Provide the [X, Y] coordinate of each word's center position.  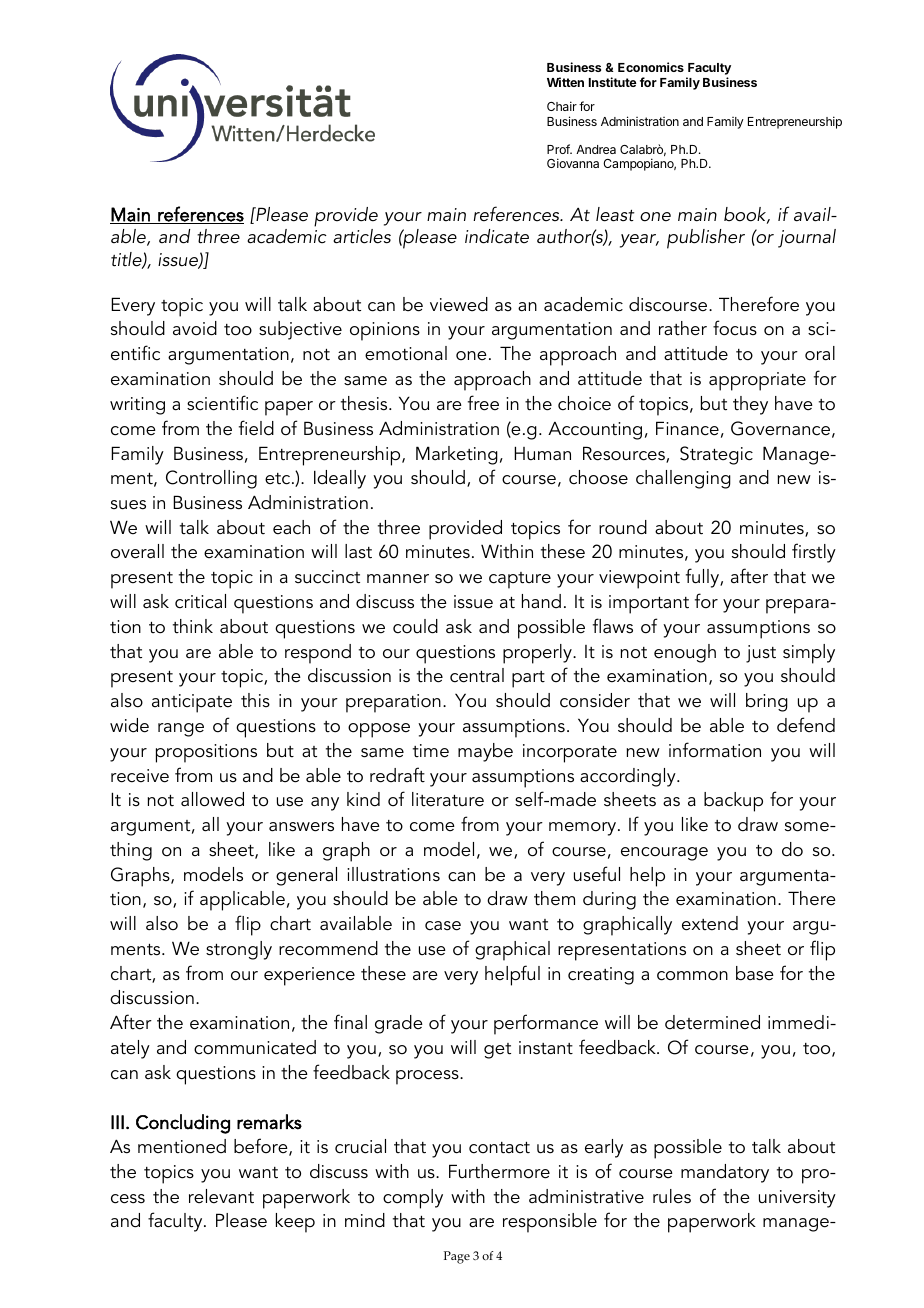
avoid [195, 328]
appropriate [757, 381]
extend [710, 923]
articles [362, 236]
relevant [221, 1196]
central [477, 675]
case [443, 926]
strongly [239, 950]
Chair [562, 106]
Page [457, 1257]
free [483, 403]
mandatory [725, 1173]
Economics [651, 67]
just [761, 654]
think [193, 626]
